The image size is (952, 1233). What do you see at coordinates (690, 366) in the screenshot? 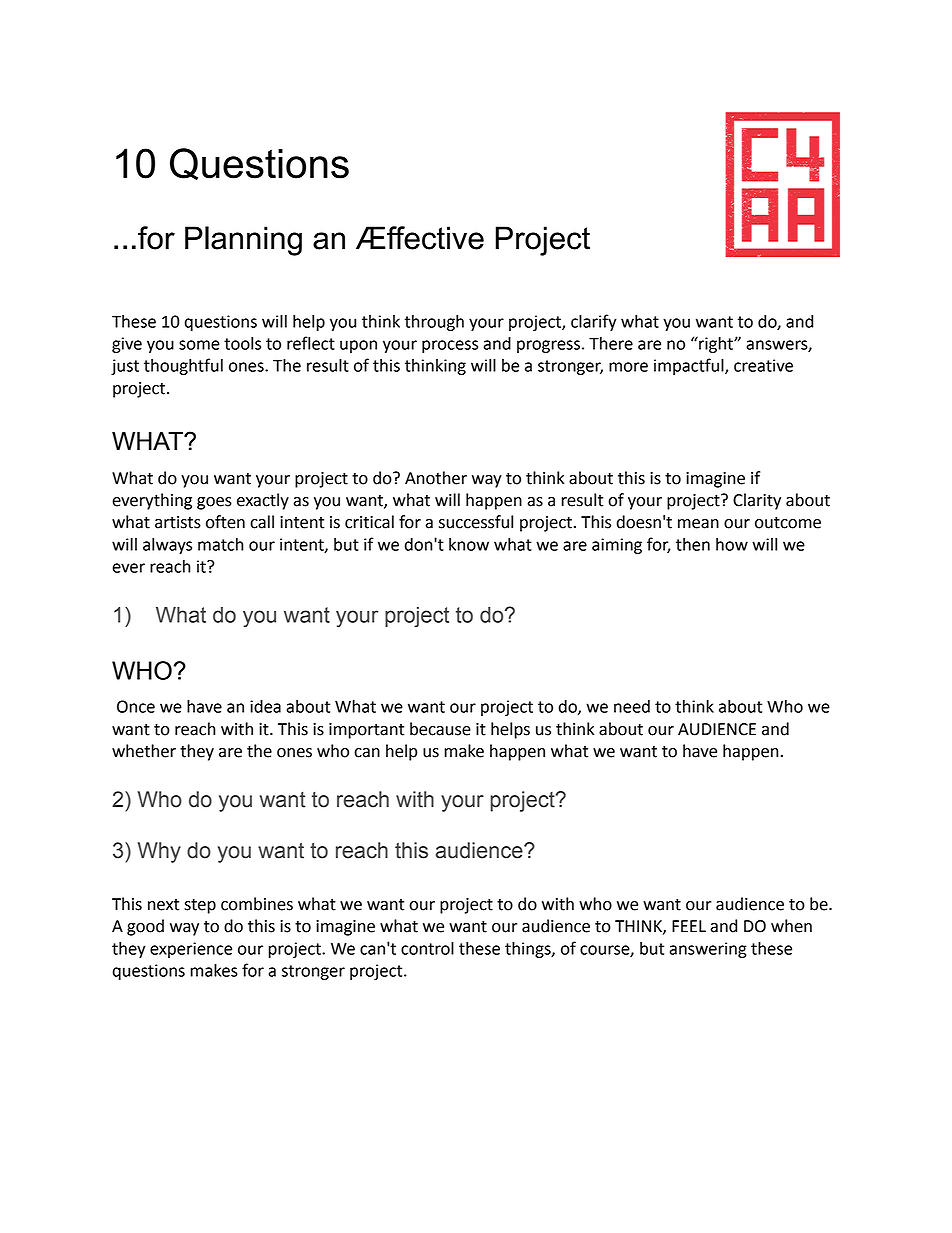
I see `impactful` at bounding box center [690, 366].
